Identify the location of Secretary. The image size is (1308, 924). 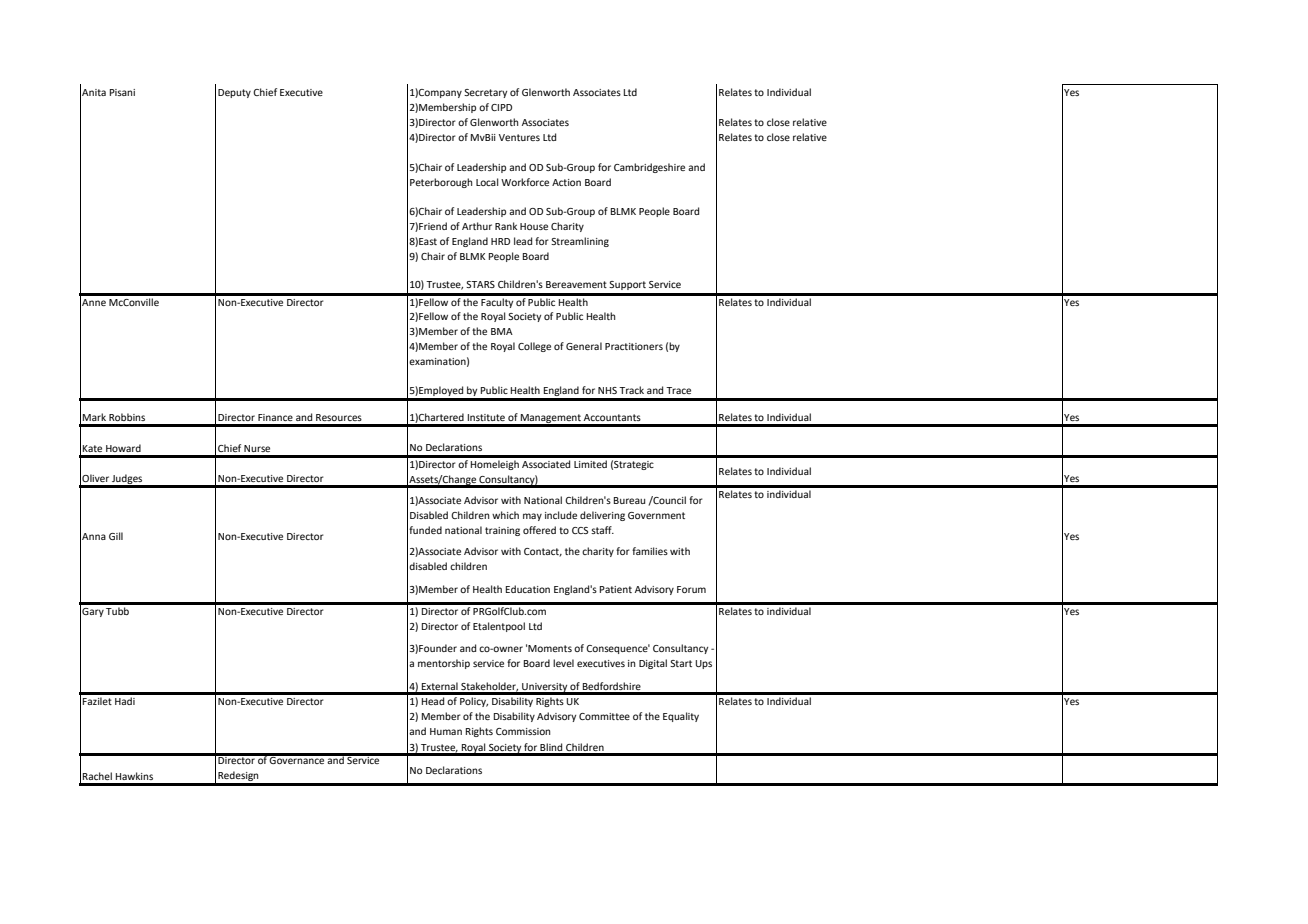
(485, 93).
